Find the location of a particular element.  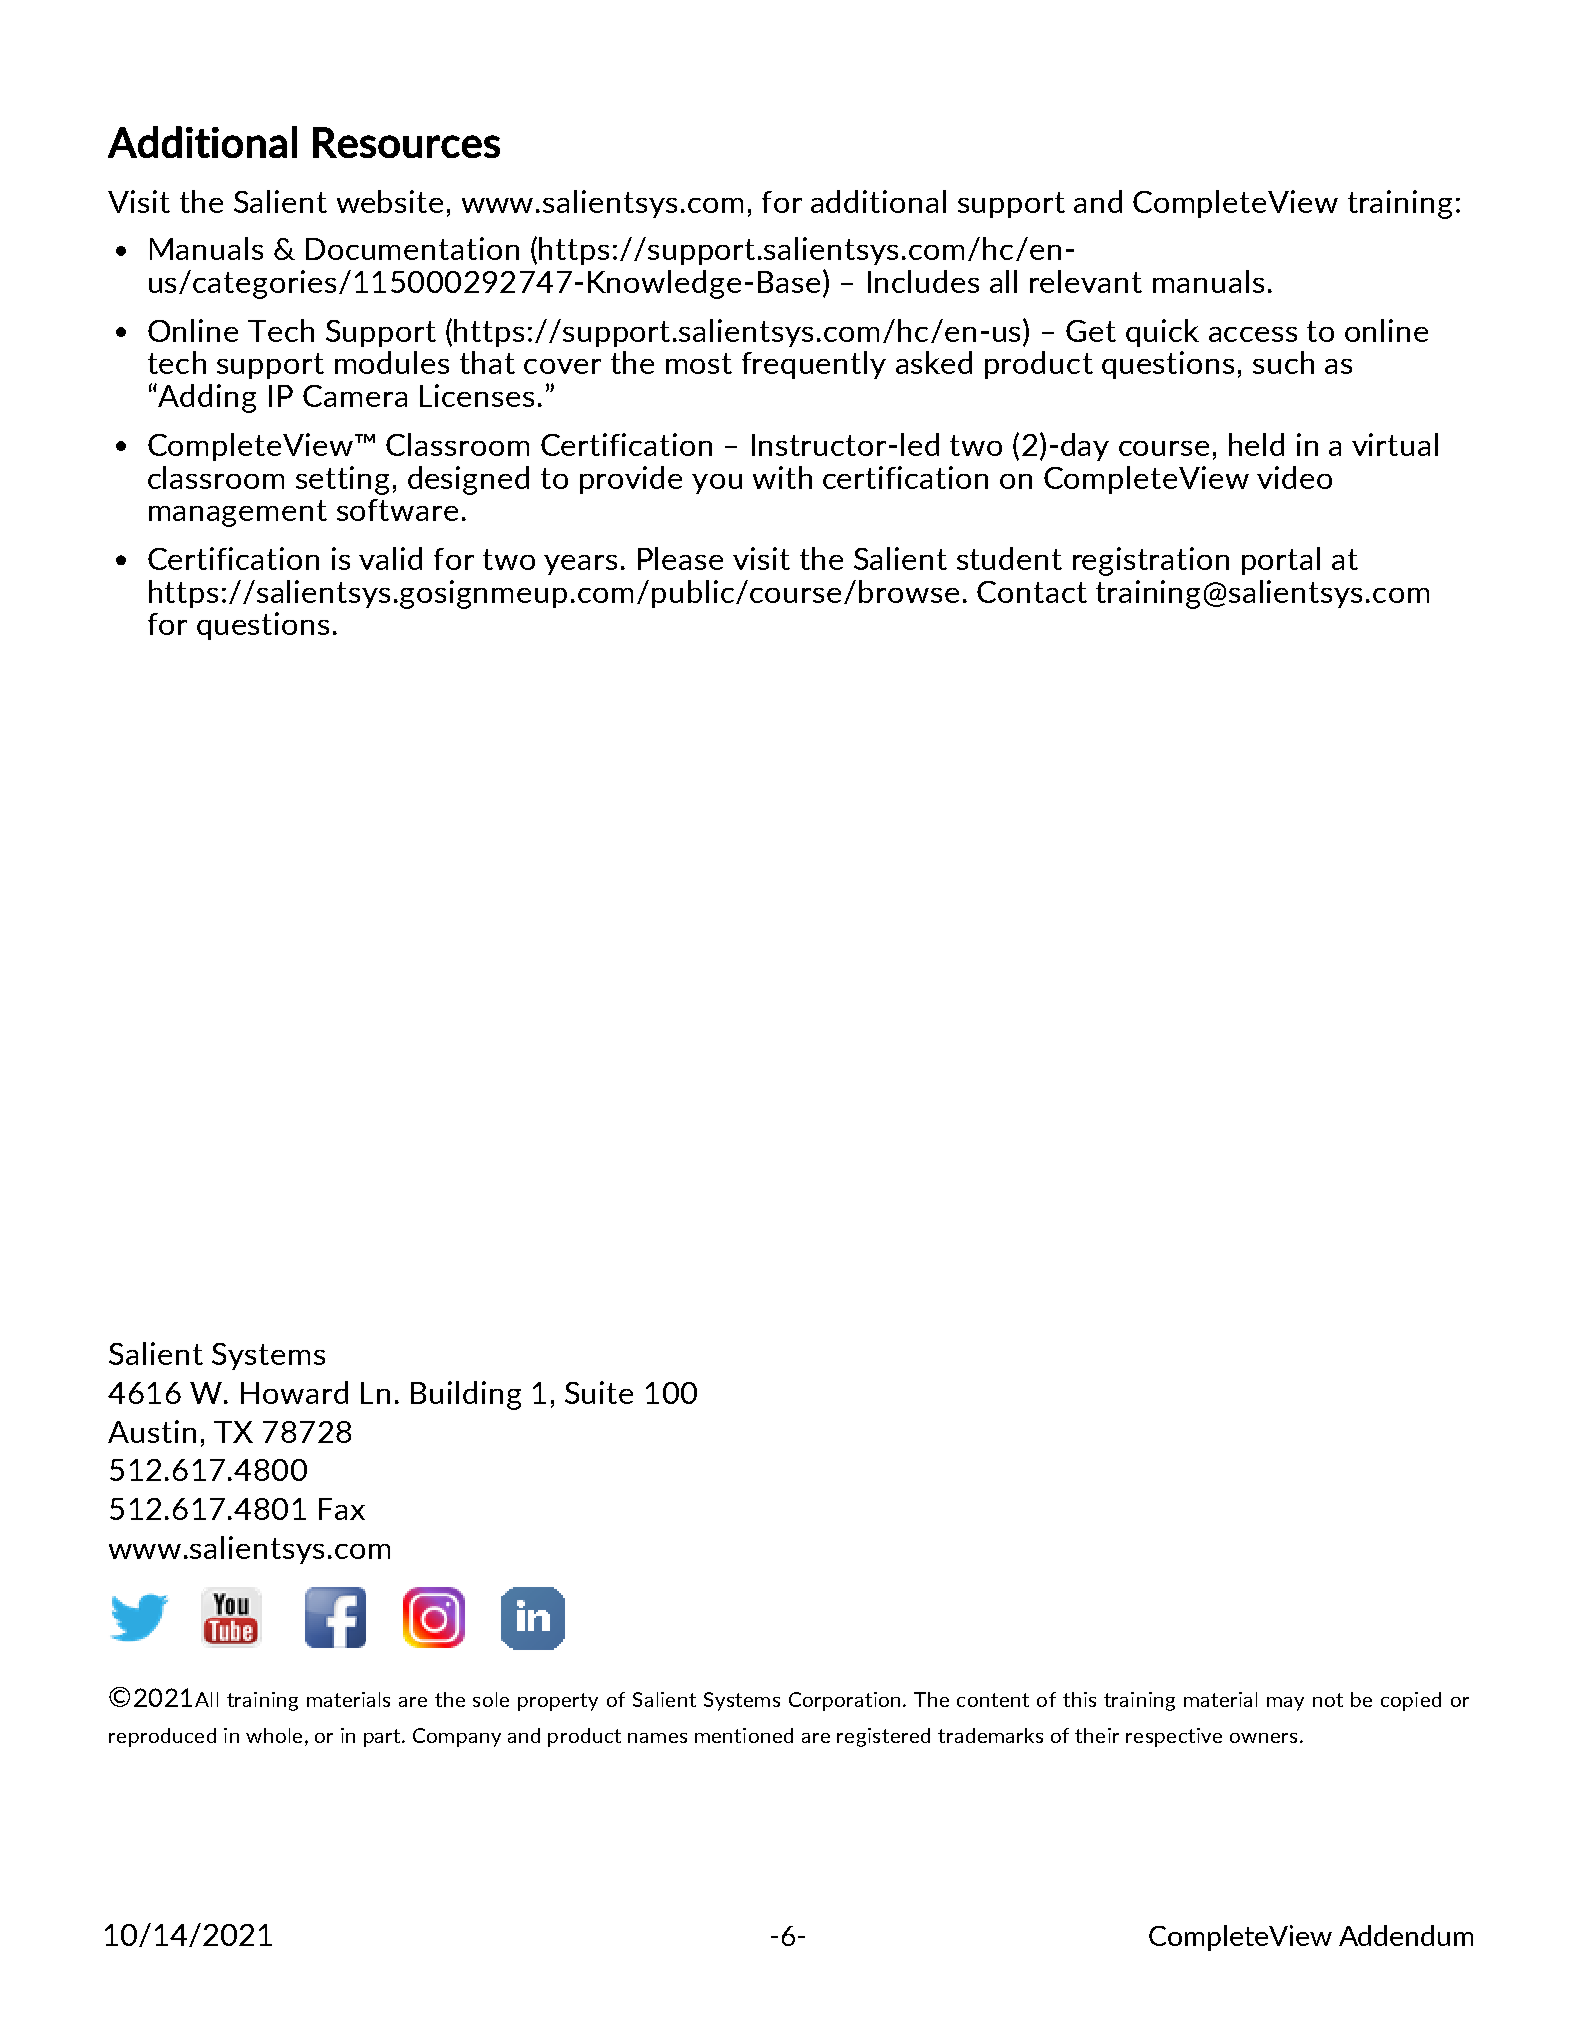

Addendum is located at coordinates (1406, 1935).
